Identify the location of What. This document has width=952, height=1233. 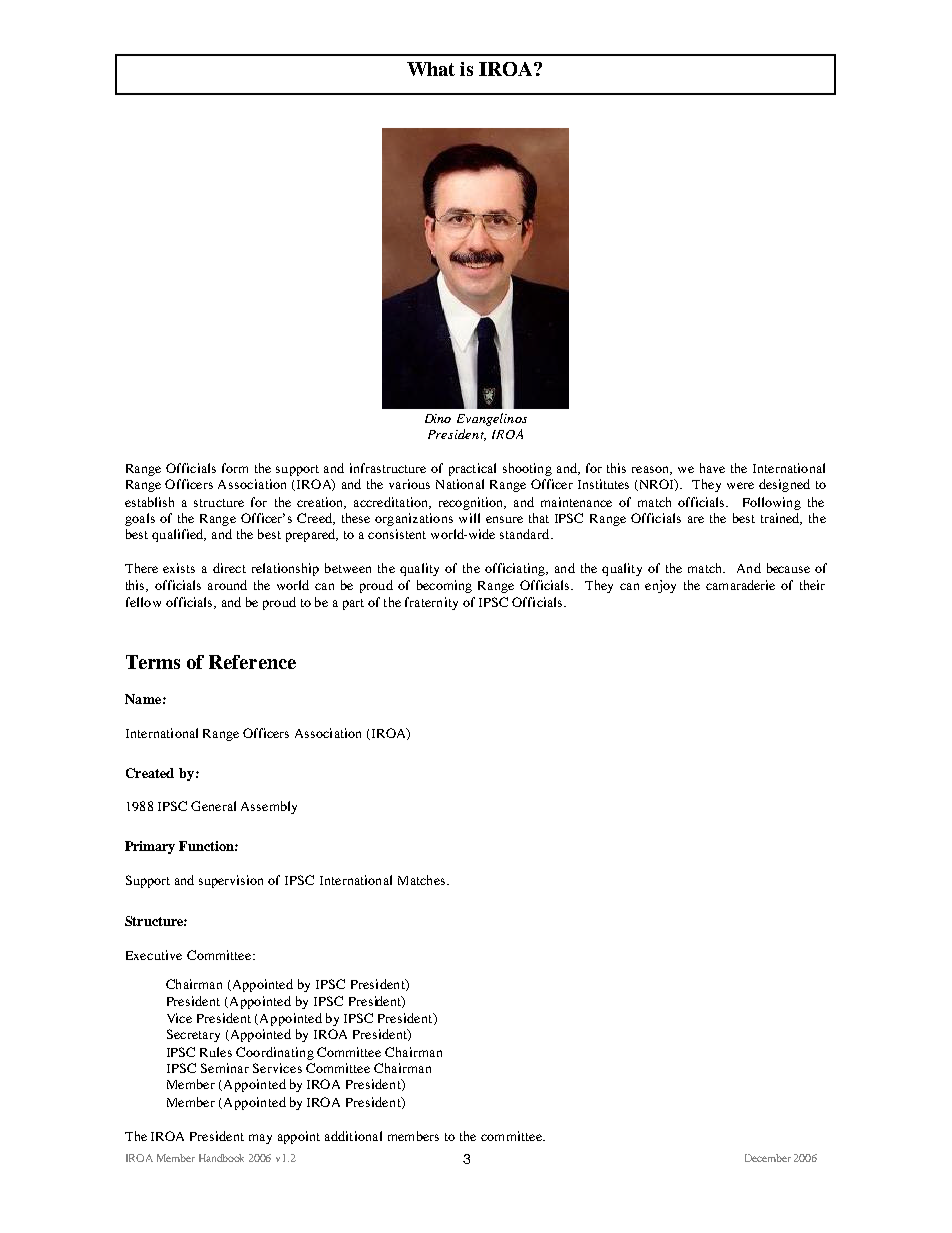
(431, 69).
